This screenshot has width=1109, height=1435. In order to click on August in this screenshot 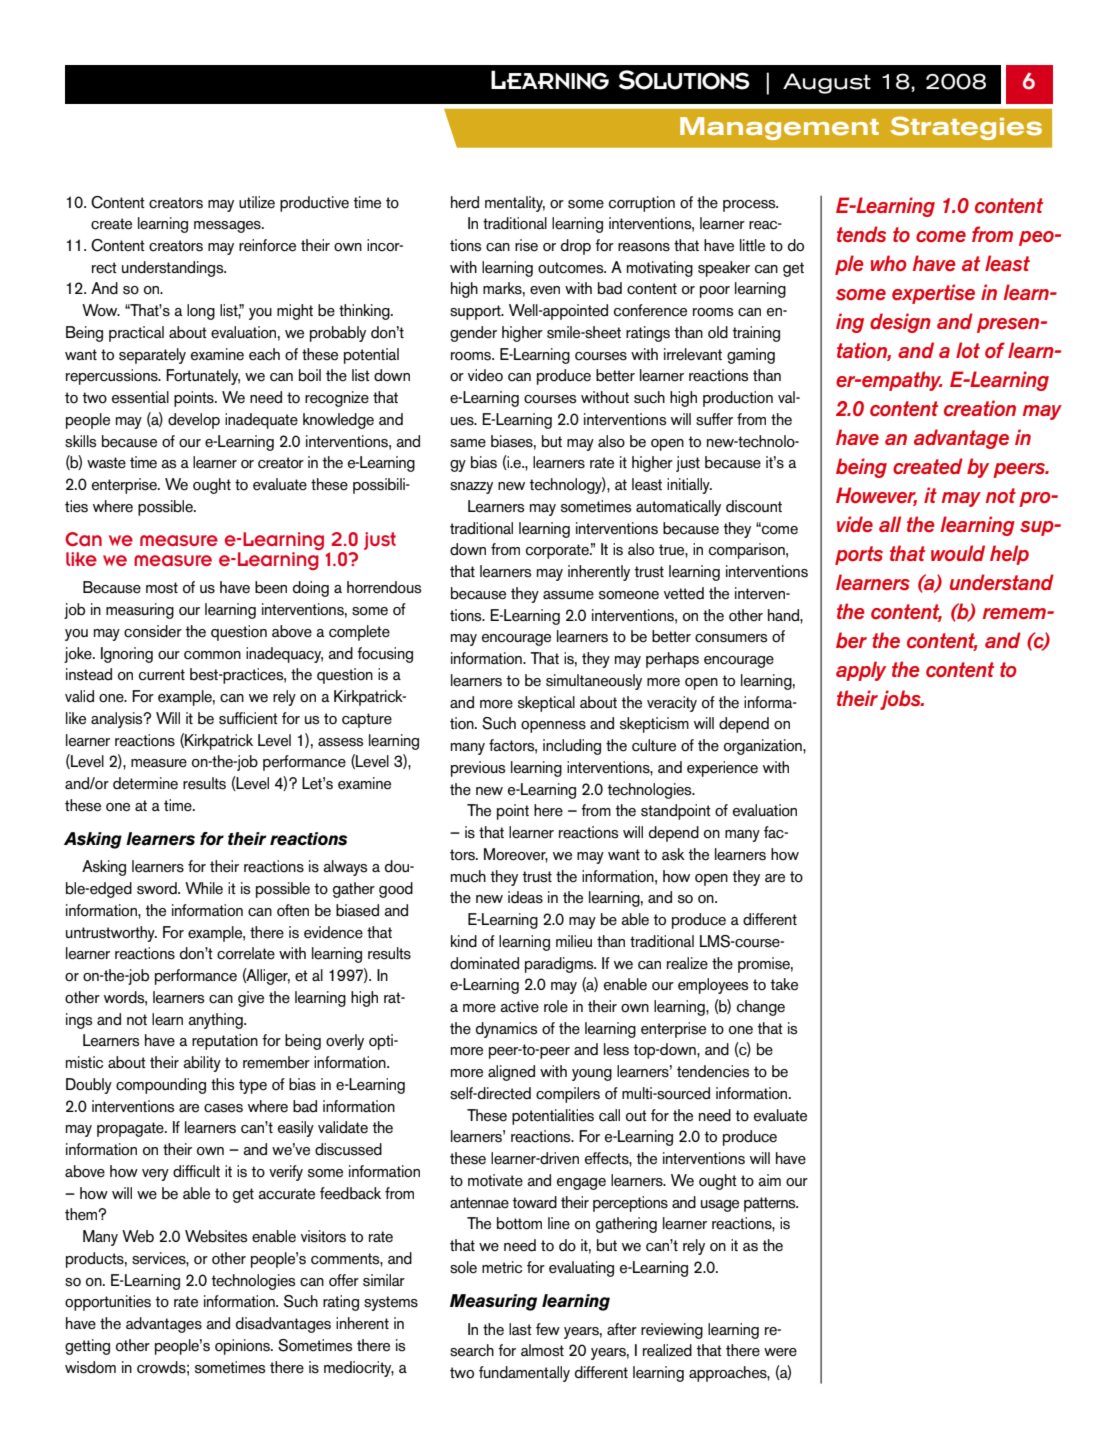, I will do `click(827, 83)`.
